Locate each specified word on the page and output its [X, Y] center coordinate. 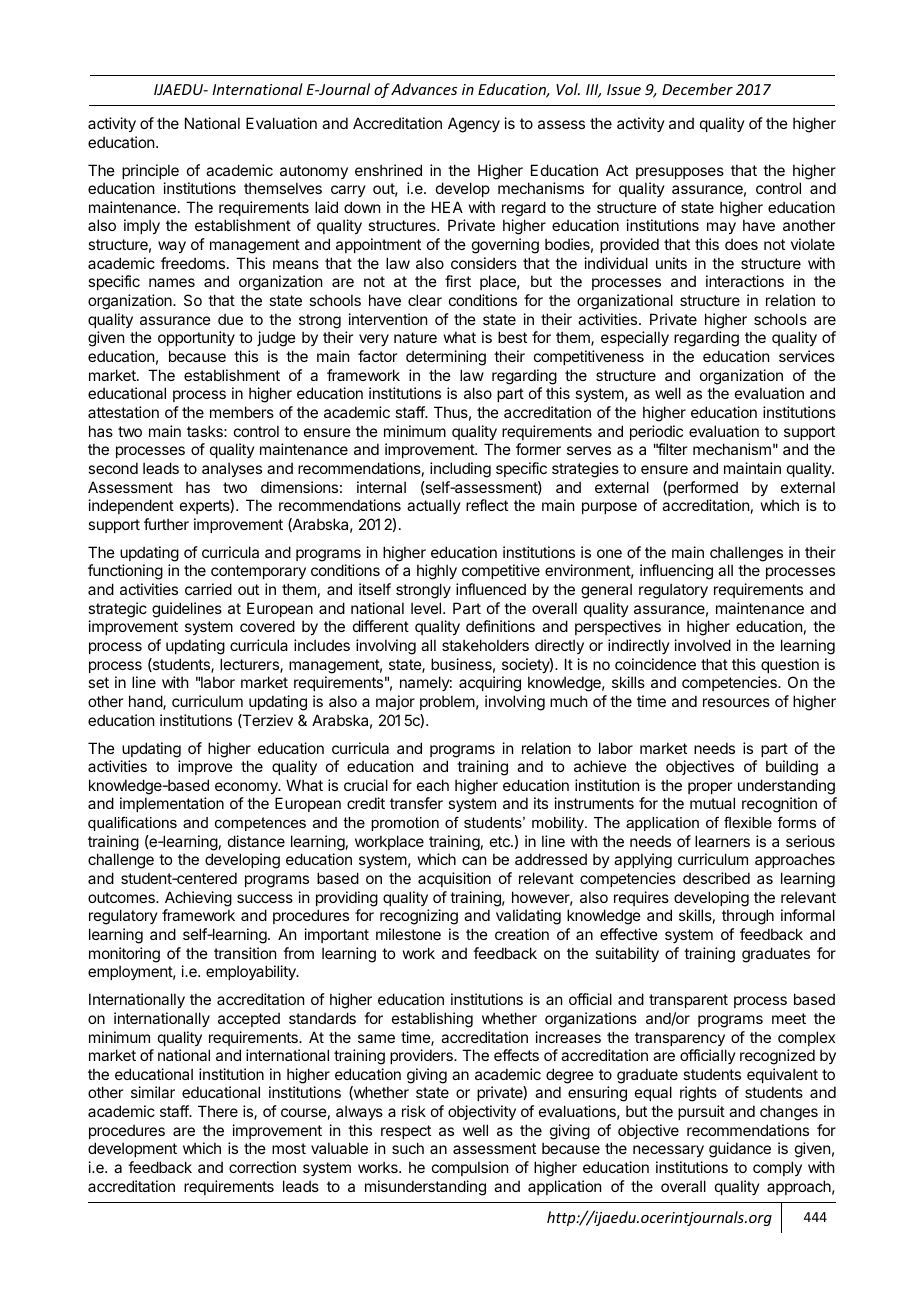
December [697, 89]
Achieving [198, 899]
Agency [474, 125]
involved [703, 645]
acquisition [454, 879]
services [807, 356]
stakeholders [485, 645]
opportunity [196, 338]
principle [150, 171]
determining [446, 358]
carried [208, 589]
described [716, 878]
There [218, 1111]
